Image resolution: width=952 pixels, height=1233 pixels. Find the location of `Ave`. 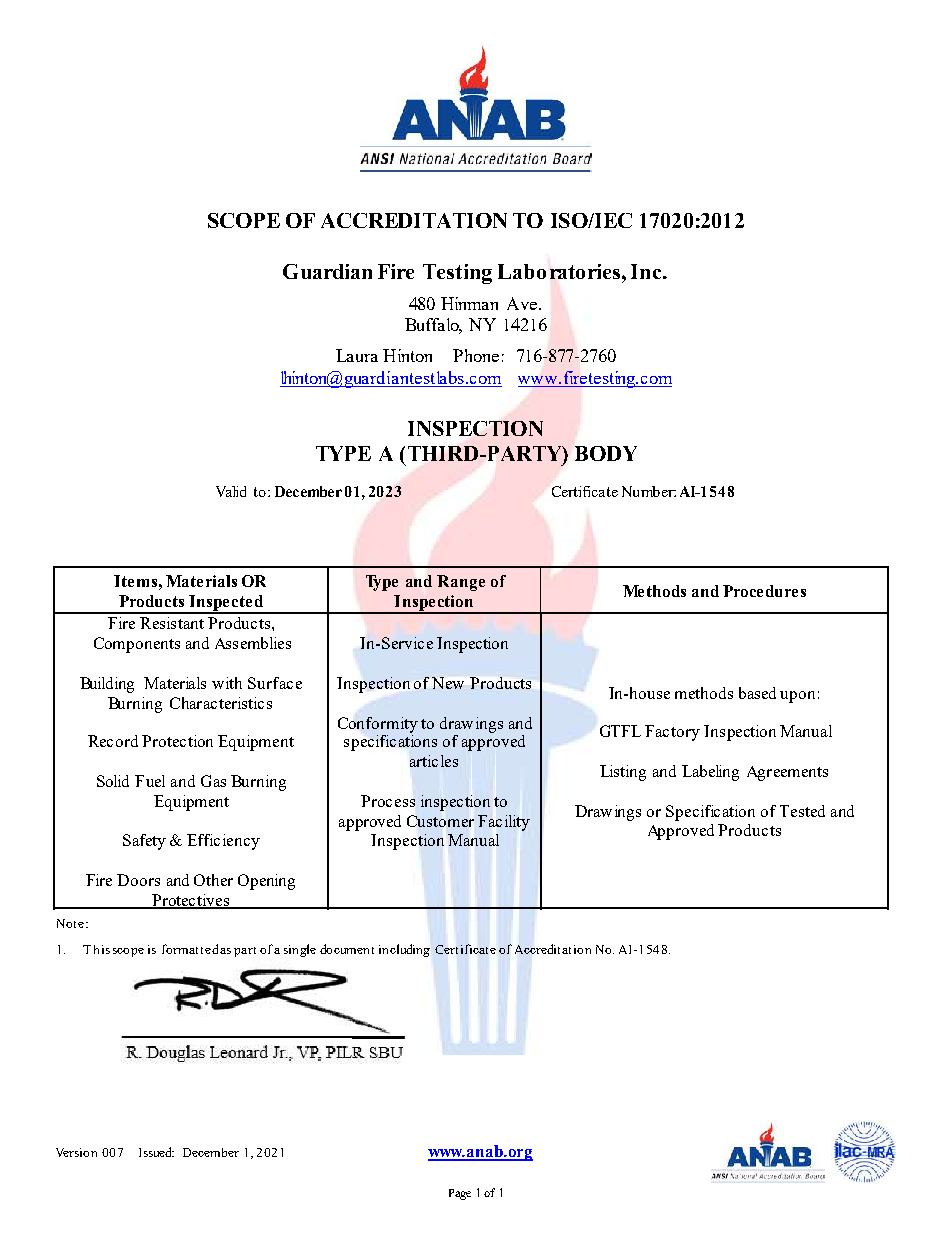

Ave is located at coordinates (522, 303).
